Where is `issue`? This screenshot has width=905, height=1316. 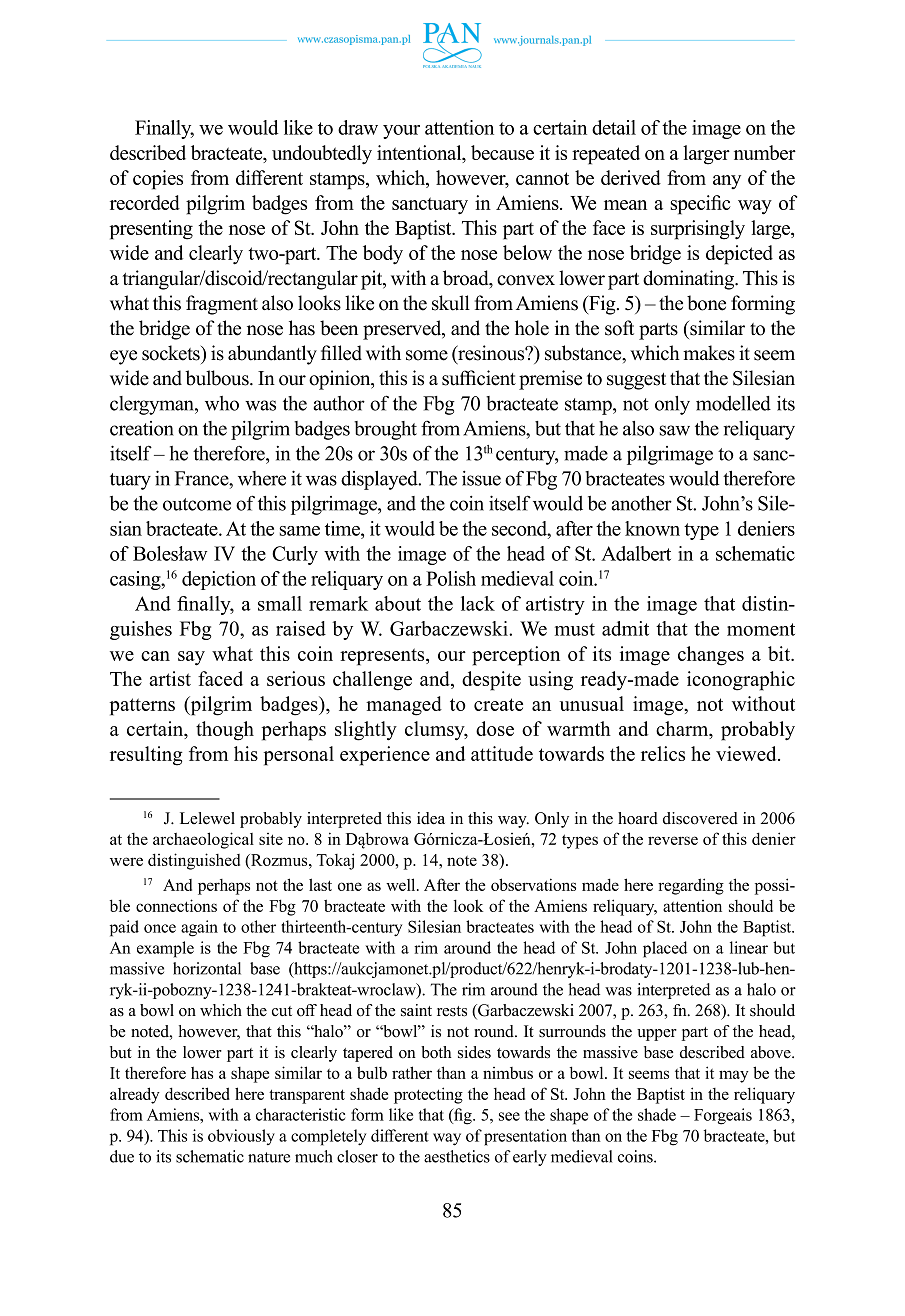
issue is located at coordinates (481, 478).
